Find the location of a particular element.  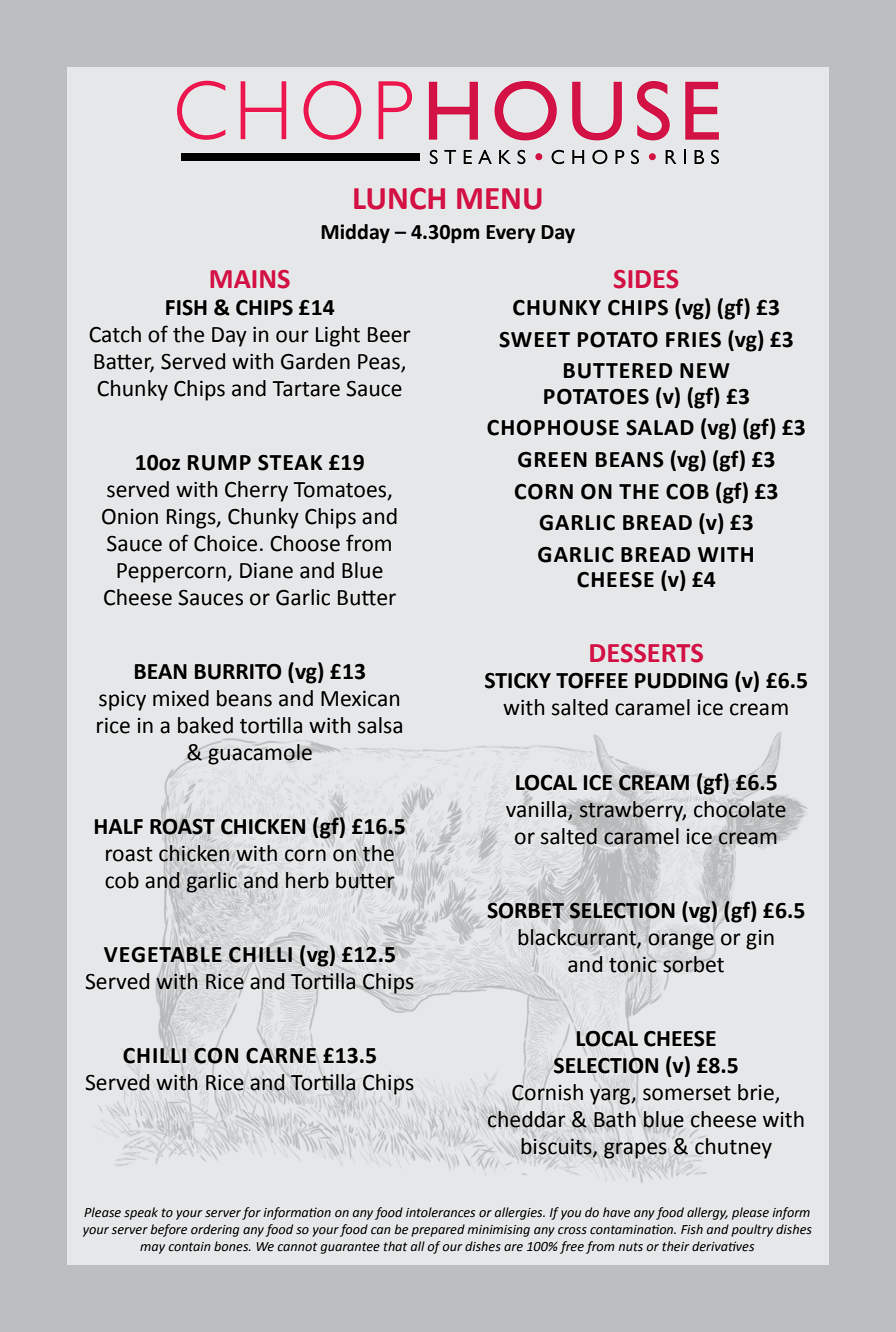

SIDES is located at coordinates (646, 279).
